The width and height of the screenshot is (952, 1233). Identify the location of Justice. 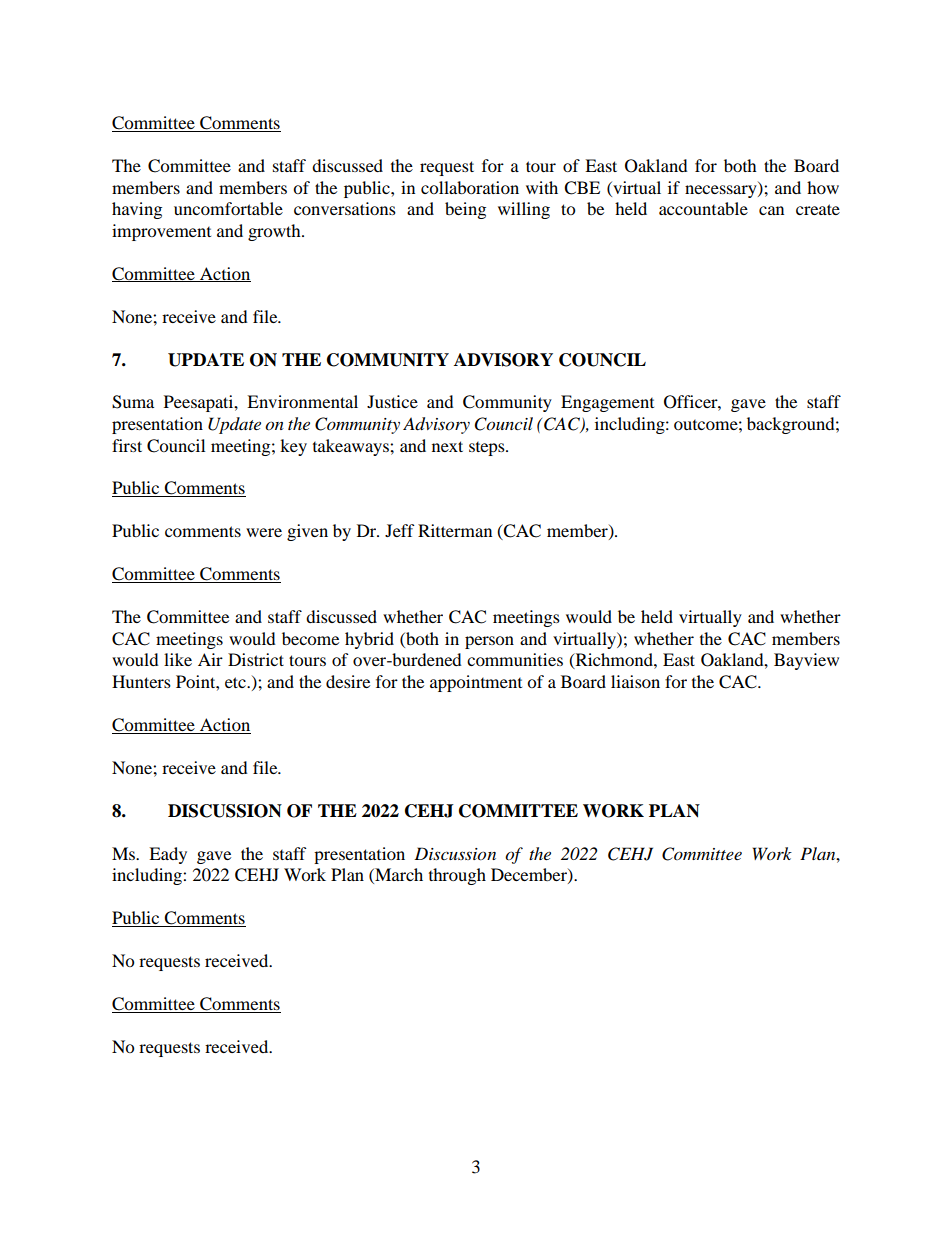
(392, 401).
